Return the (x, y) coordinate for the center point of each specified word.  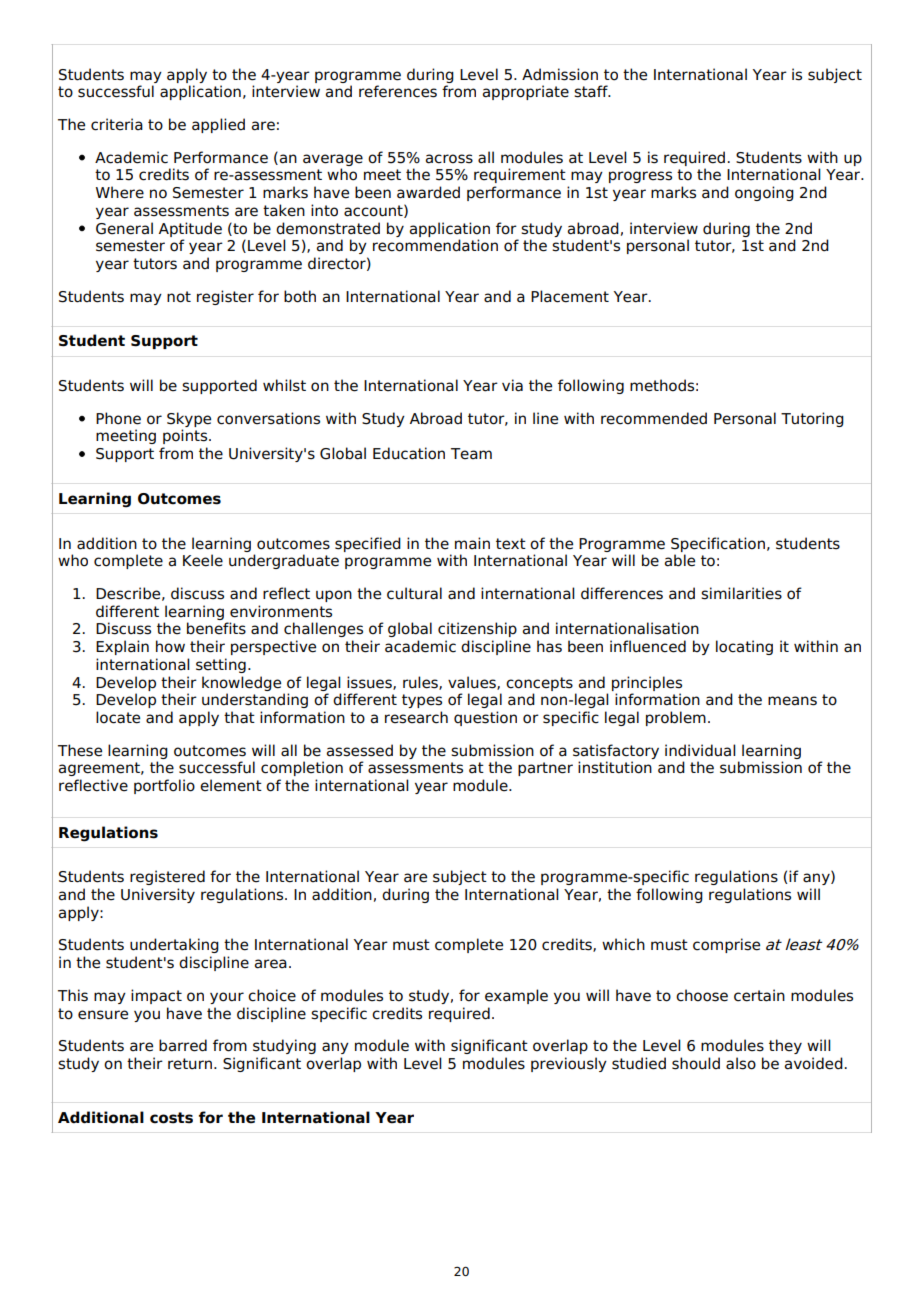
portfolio (164, 786)
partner (545, 769)
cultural (414, 593)
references (398, 91)
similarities (741, 593)
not (179, 297)
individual (700, 750)
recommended (654, 418)
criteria (117, 124)
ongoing (764, 193)
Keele (203, 560)
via (512, 385)
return (190, 1064)
